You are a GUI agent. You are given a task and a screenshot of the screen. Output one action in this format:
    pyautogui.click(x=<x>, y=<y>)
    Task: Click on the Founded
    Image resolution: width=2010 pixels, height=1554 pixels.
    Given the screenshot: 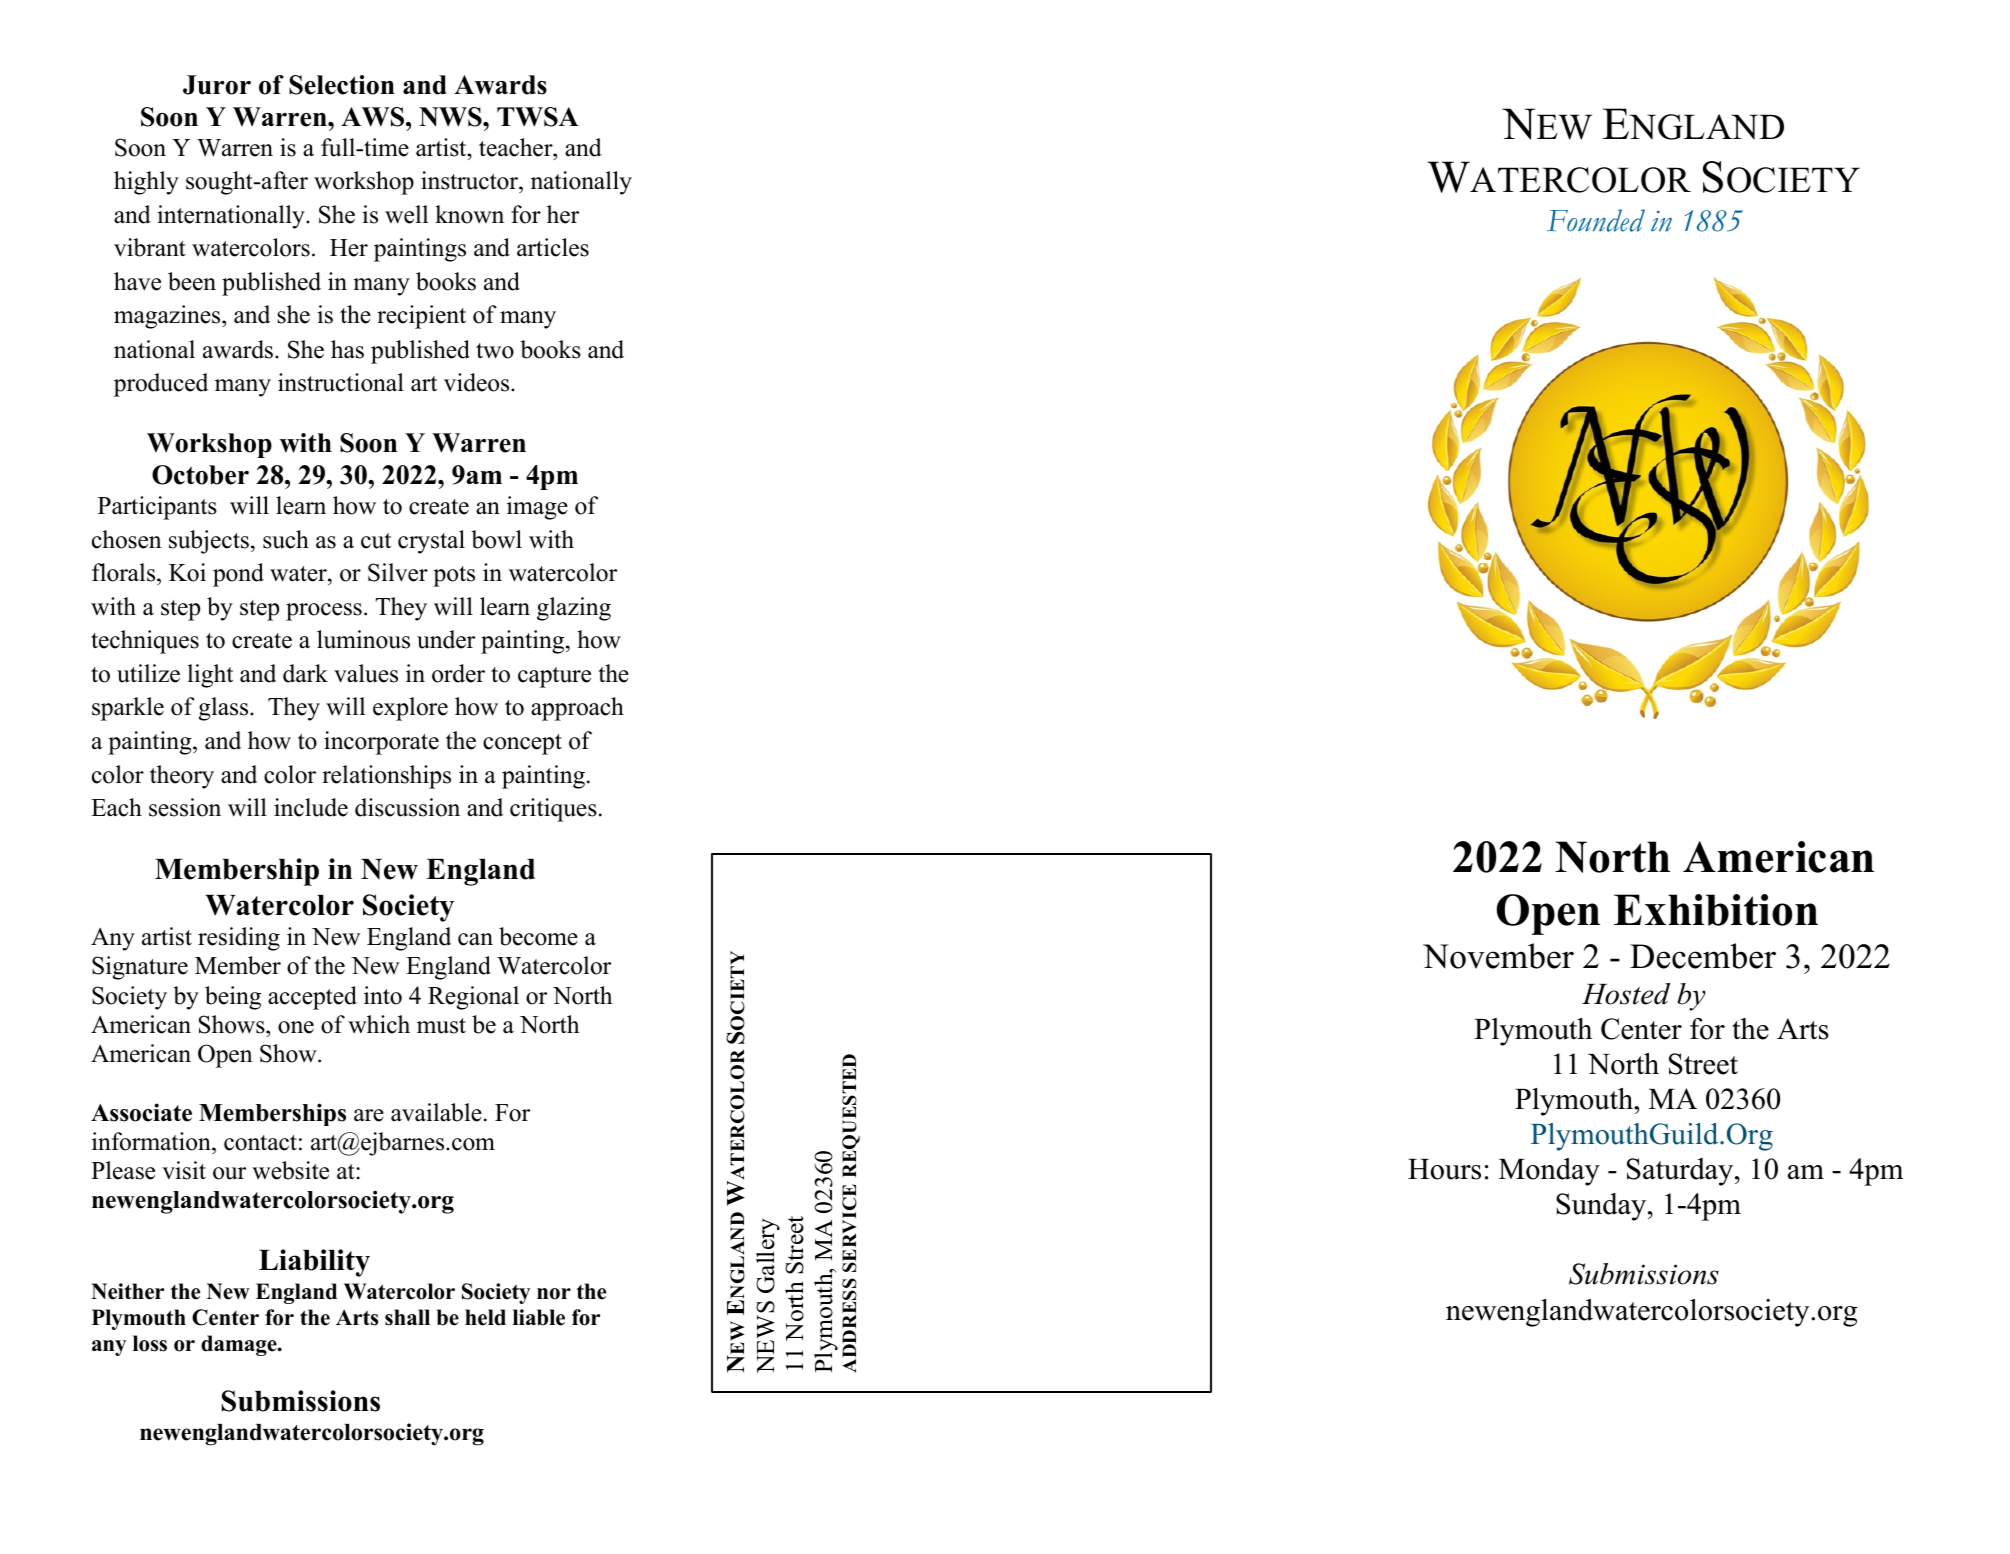 What is the action you would take?
    pyautogui.click(x=1596, y=220)
